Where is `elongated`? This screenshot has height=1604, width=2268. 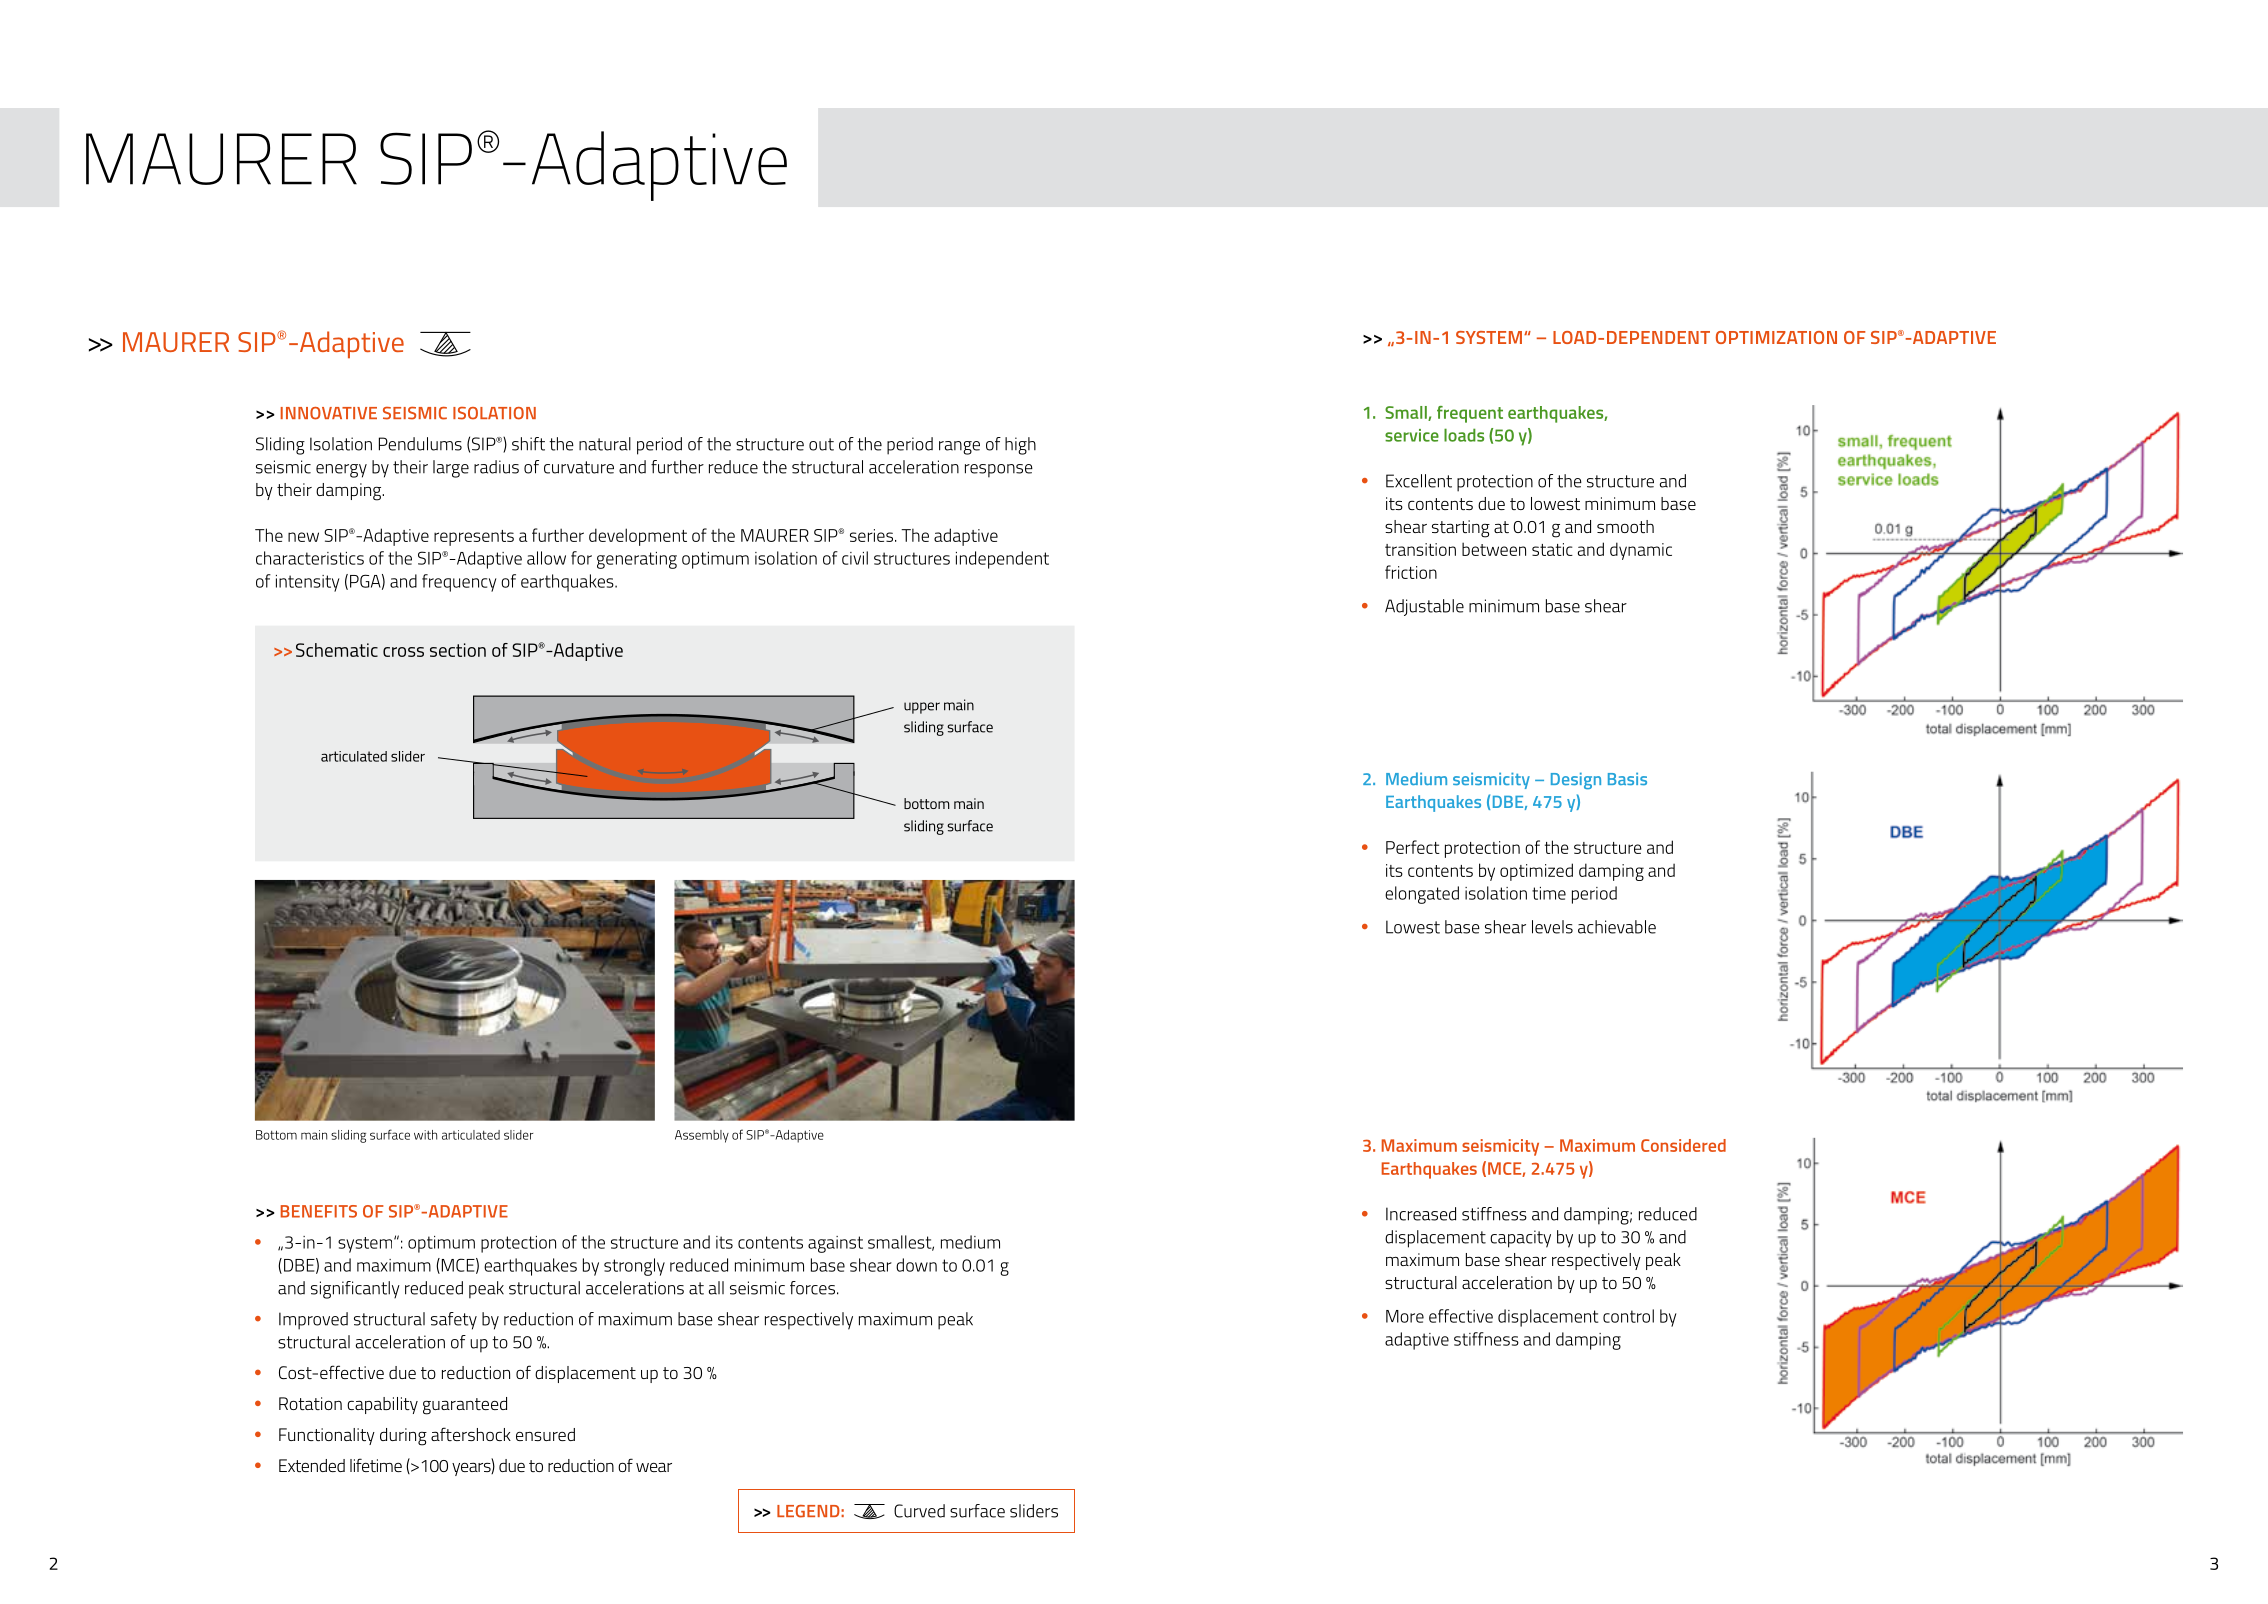
elongated is located at coordinates (1422, 895).
